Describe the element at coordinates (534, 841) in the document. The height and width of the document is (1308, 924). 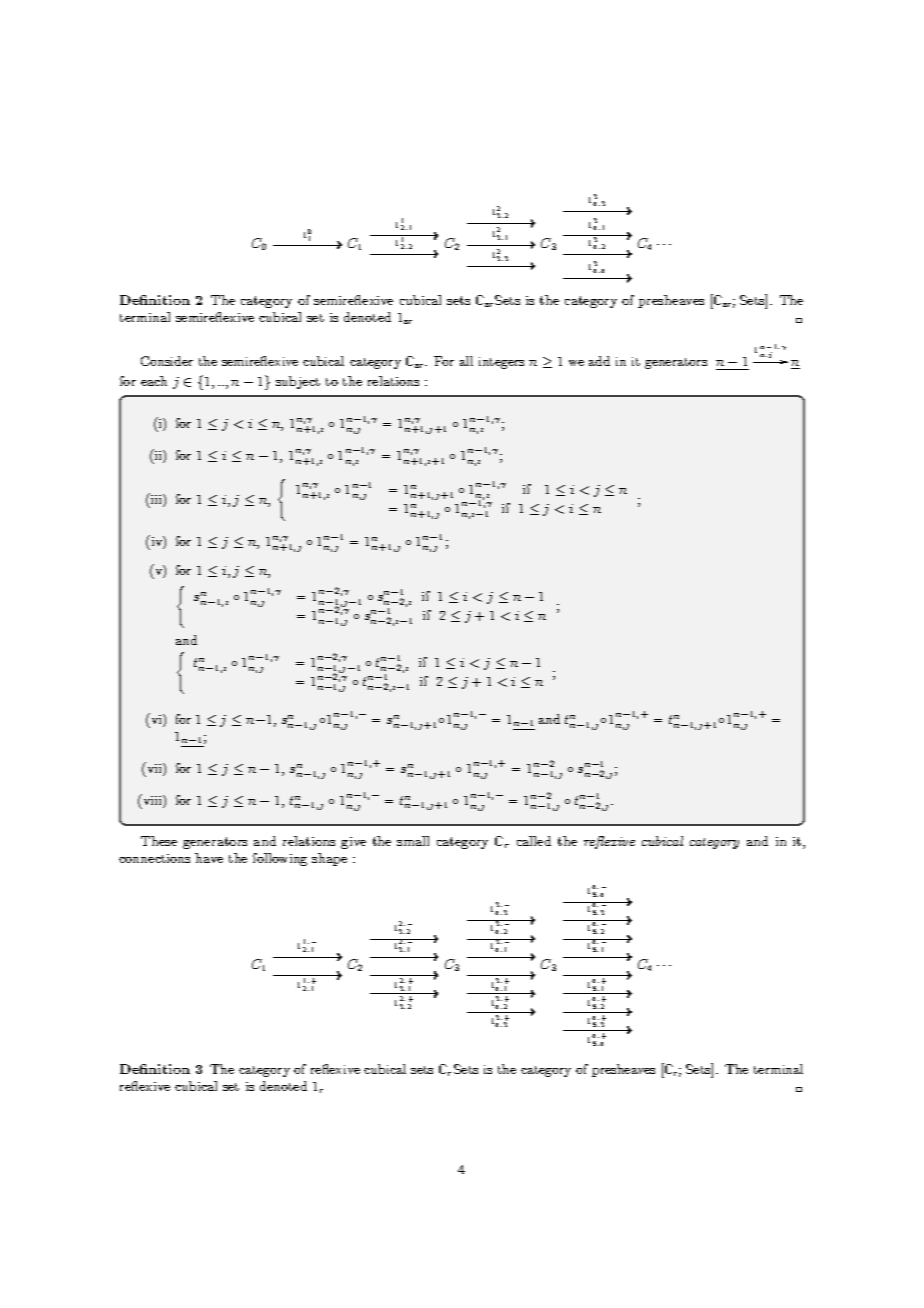
I see `called` at that location.
